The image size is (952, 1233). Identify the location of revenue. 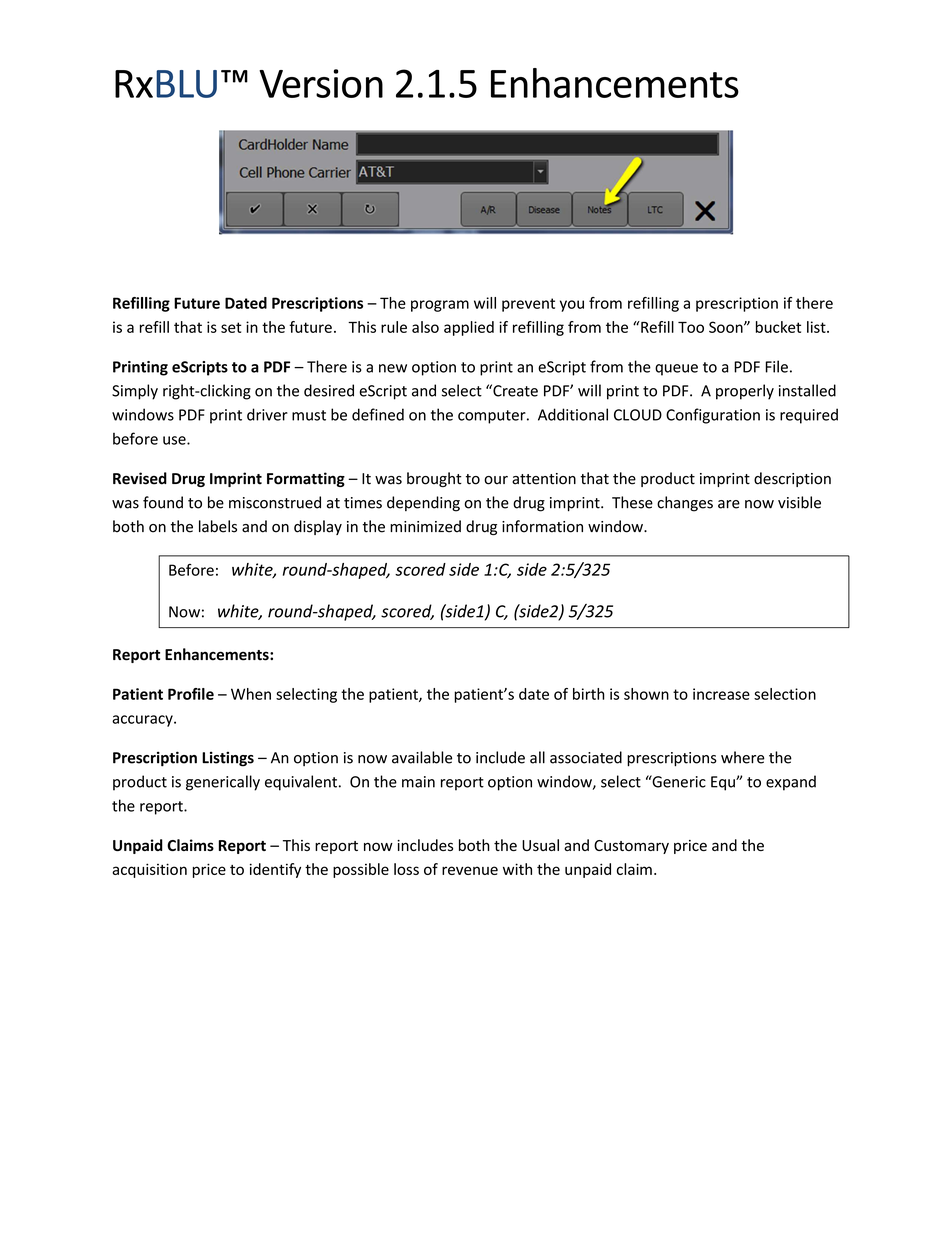
(470, 870).
